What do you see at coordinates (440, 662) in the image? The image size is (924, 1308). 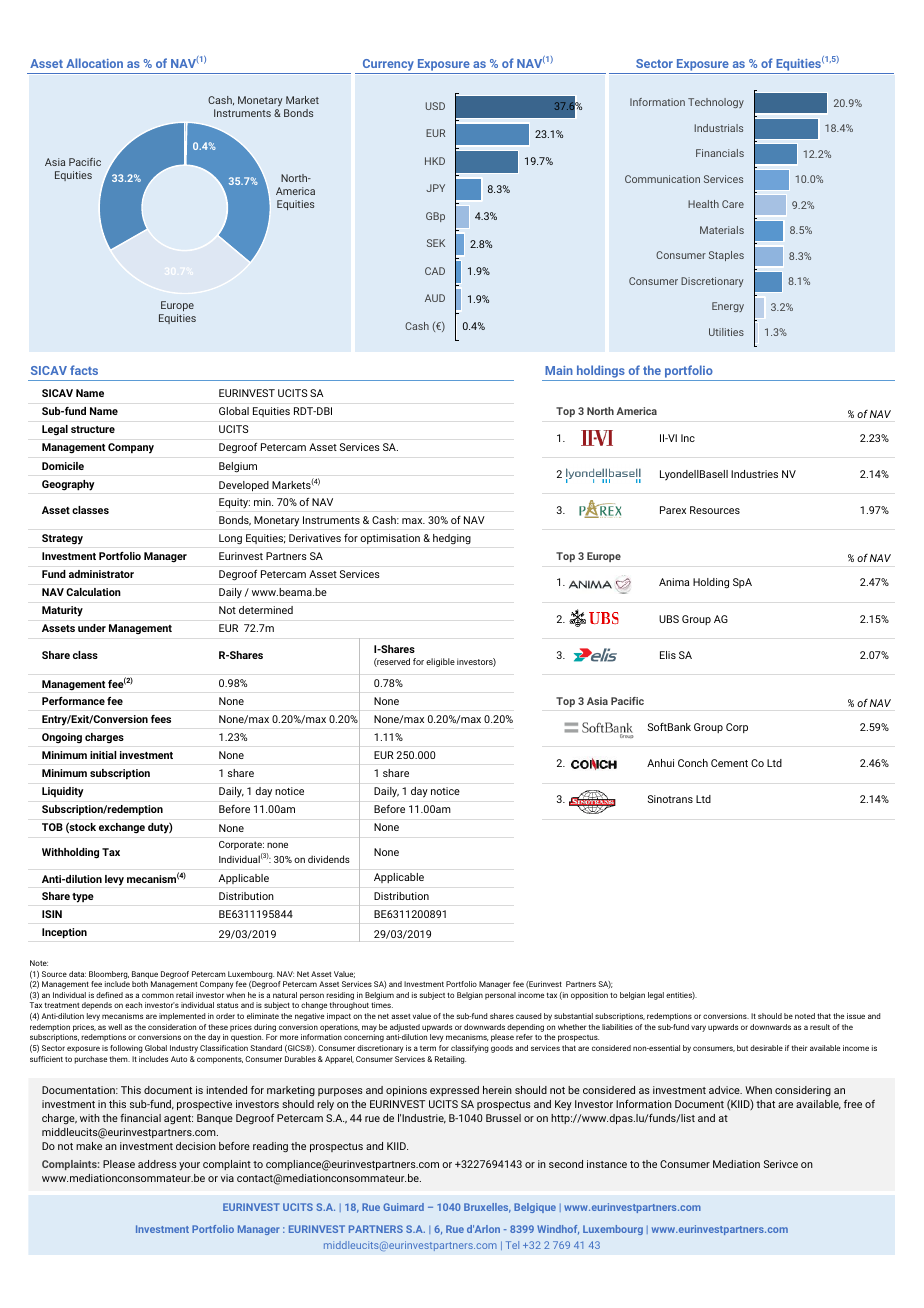 I see `eligible` at bounding box center [440, 662].
